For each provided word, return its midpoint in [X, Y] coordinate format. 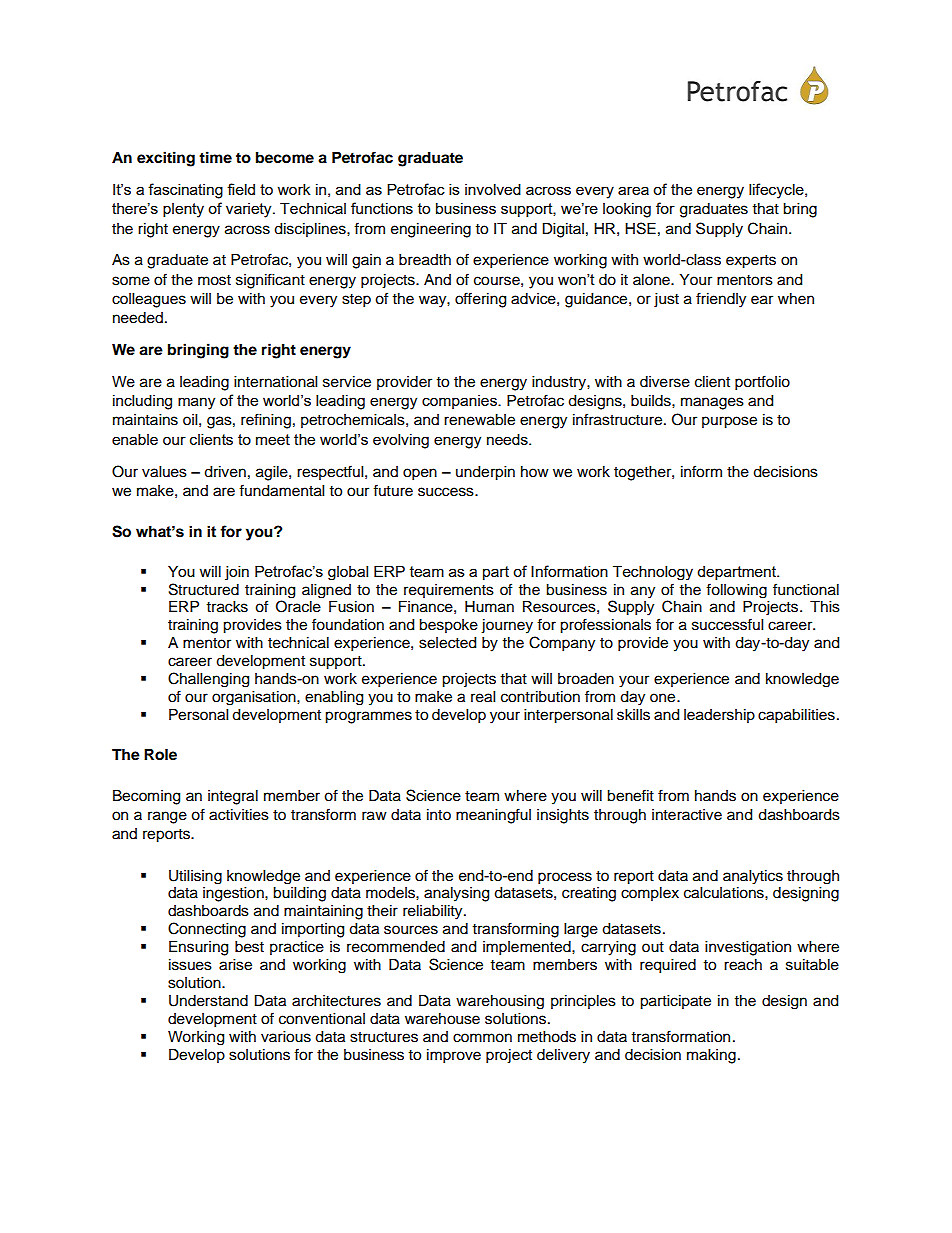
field [241, 189]
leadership [719, 716]
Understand [208, 1001]
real [483, 697]
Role [160, 755]
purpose [729, 422]
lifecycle [777, 191]
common [482, 1038]
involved [493, 189]
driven [225, 472]
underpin [485, 473]
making [711, 1056]
